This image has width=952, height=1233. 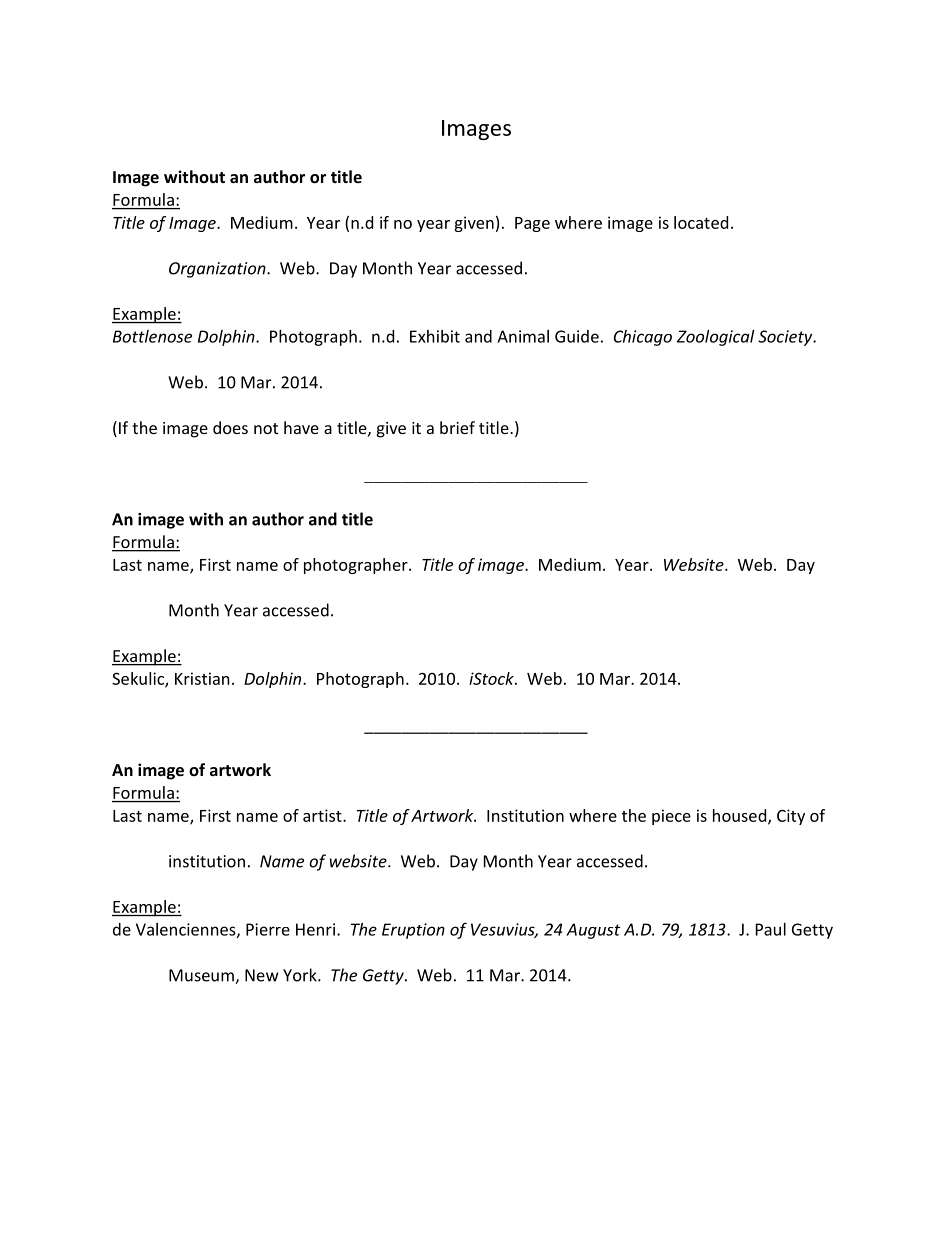 I want to click on Zoological, so click(x=715, y=338).
